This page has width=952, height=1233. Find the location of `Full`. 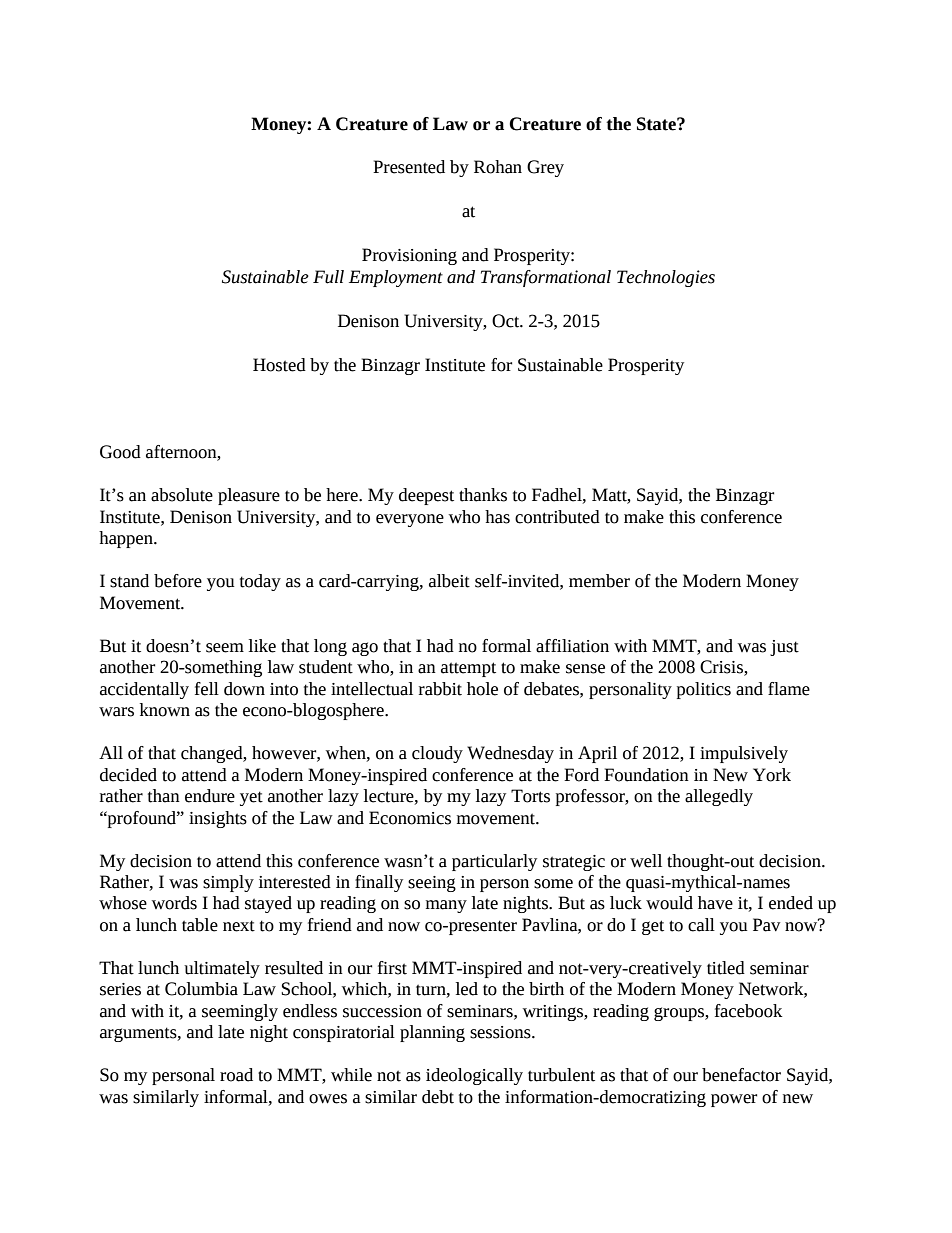

Full is located at coordinates (328, 277).
